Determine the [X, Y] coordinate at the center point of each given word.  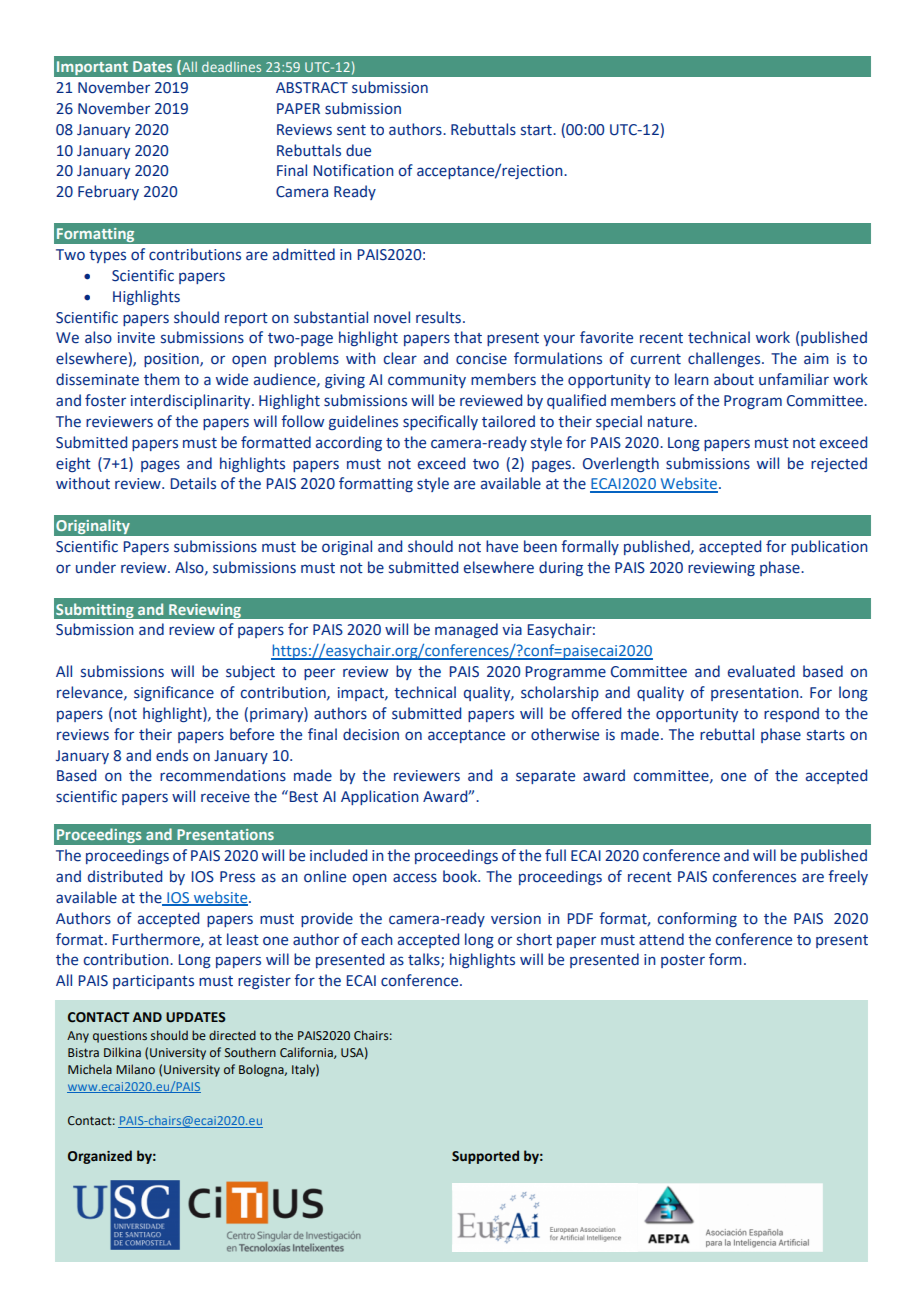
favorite [606, 337]
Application [380, 797]
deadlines [231, 67]
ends [172, 755]
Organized [100, 1157]
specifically [440, 422]
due [358, 150]
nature [671, 422]
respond [791, 714]
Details [193, 483]
